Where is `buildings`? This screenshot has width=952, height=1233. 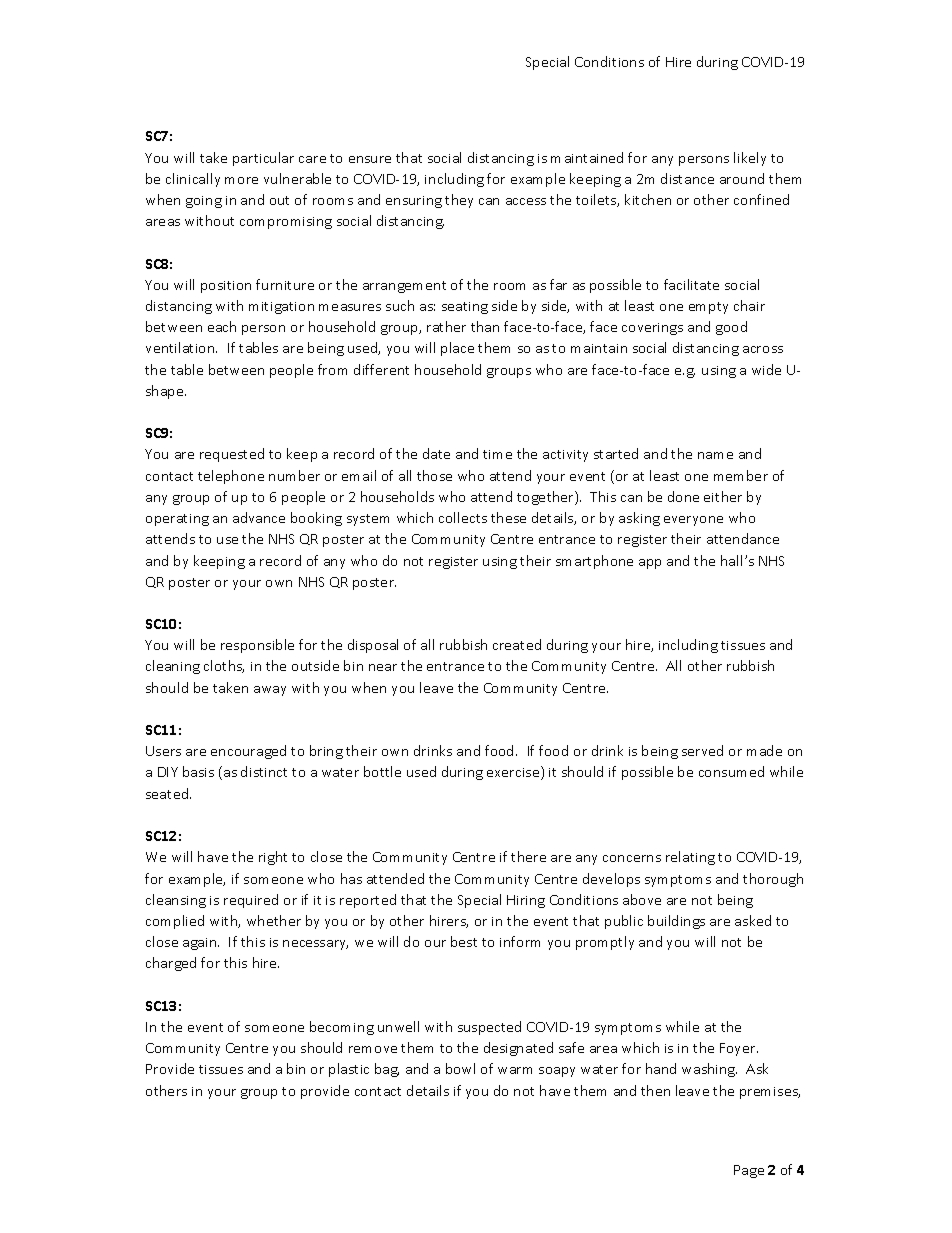 buildings is located at coordinates (676, 922).
